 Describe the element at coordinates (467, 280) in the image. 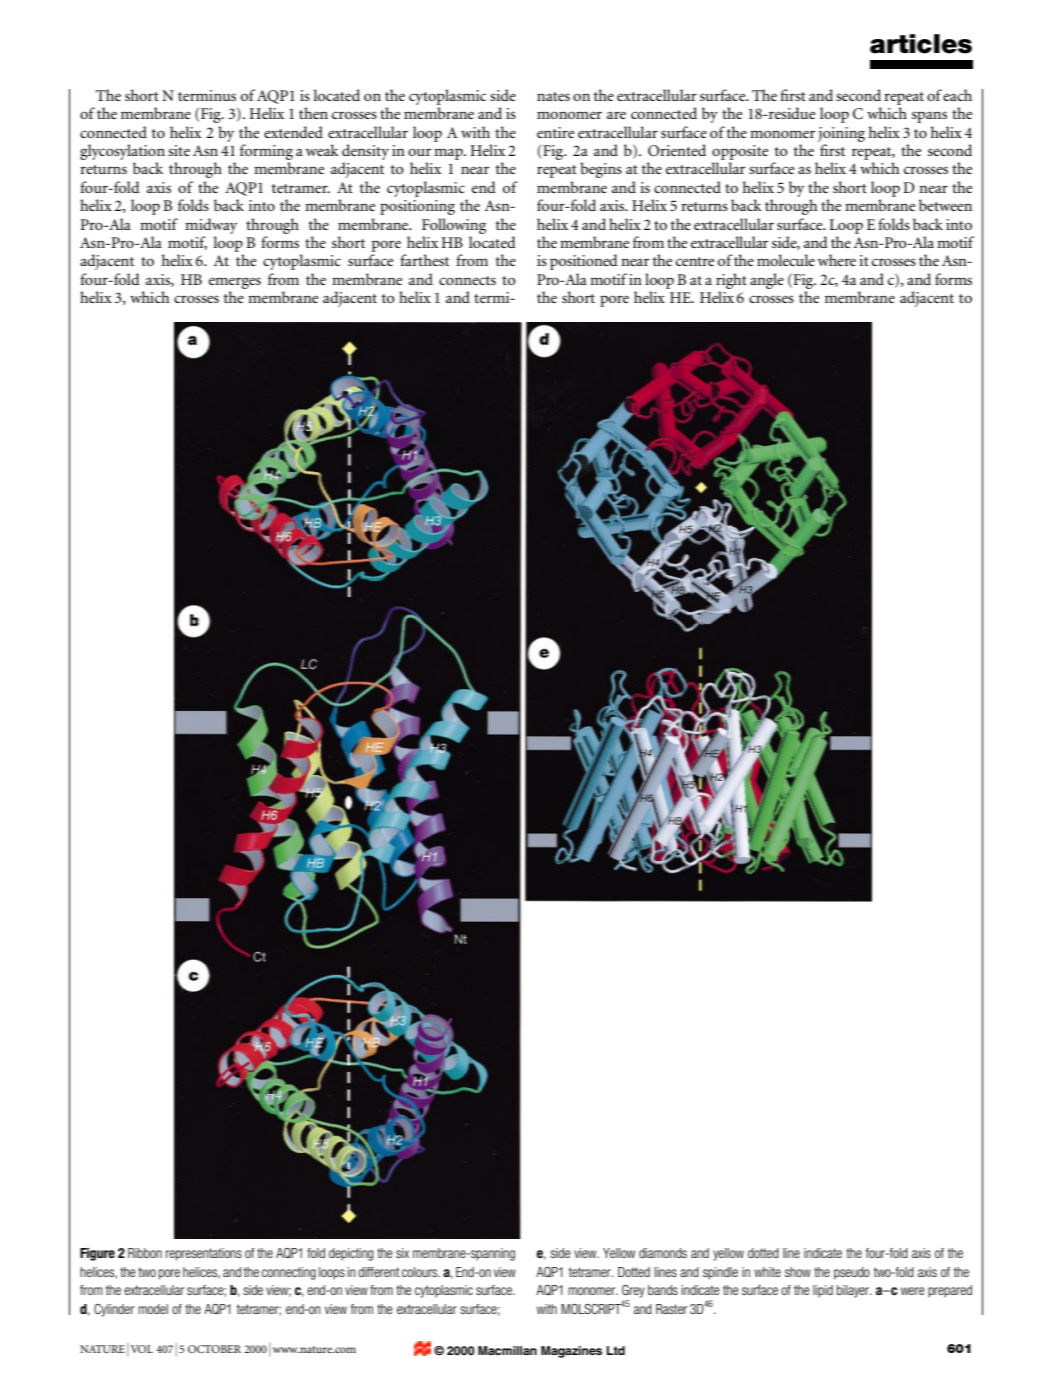

I see `connects` at that location.
